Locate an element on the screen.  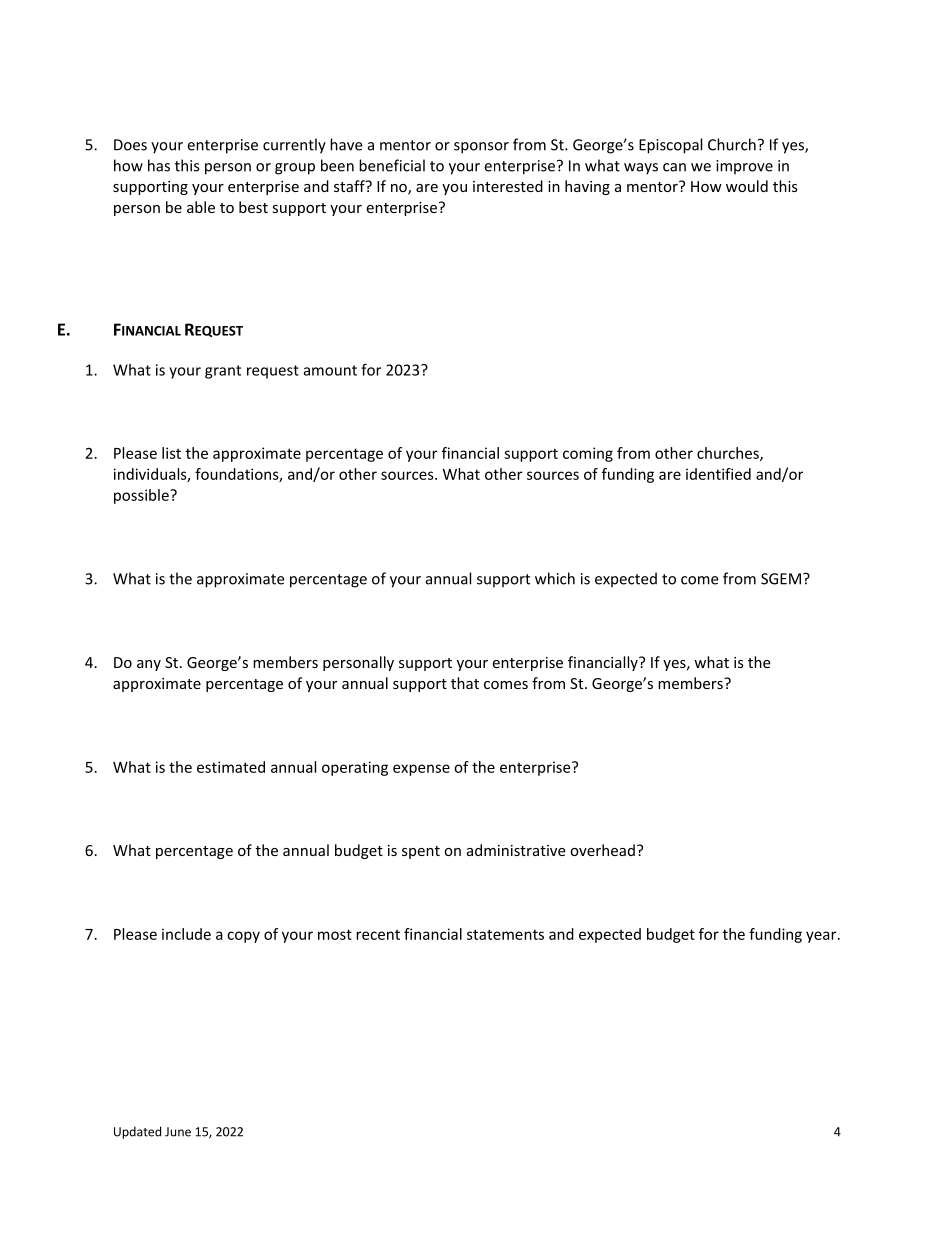
interested is located at coordinates (508, 186).
